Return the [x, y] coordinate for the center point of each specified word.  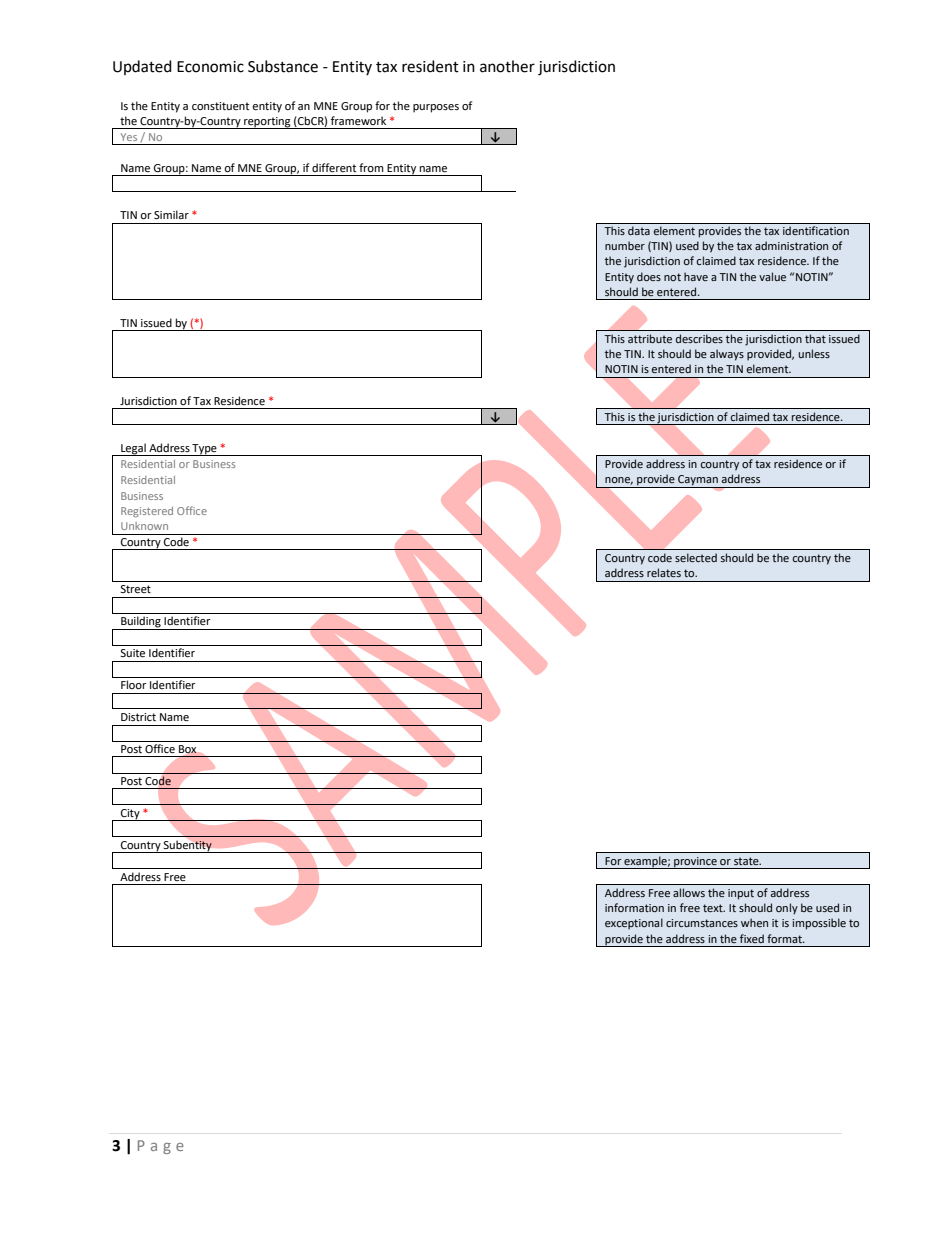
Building [141, 623]
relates [664, 572]
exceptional [634, 924]
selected [696, 557]
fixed [752, 938]
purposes [436, 108]
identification [816, 230]
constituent [220, 106]
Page [161, 1147]
